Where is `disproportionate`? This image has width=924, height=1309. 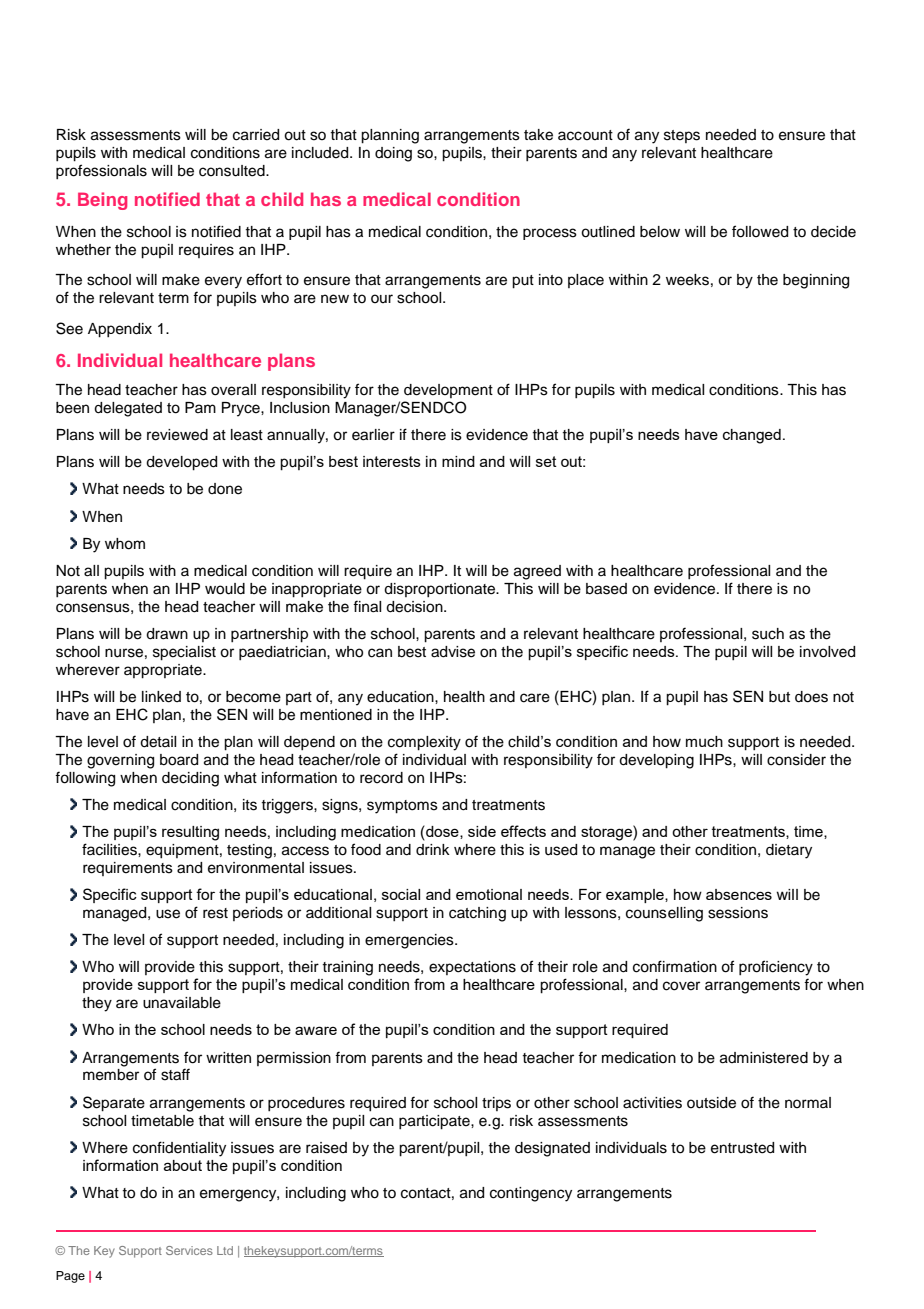 disproportionate is located at coordinates (441, 590).
